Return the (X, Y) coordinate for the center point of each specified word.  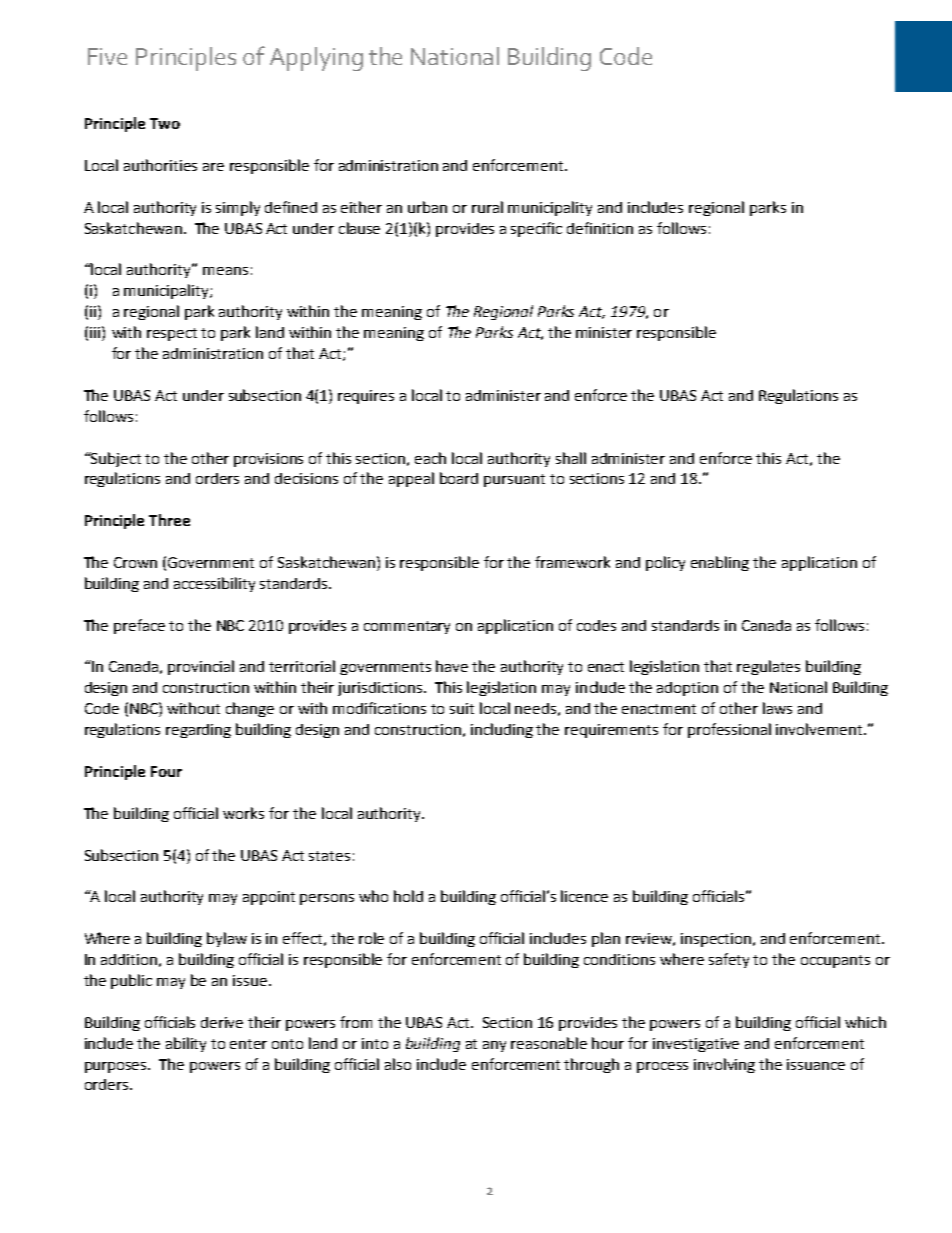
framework (572, 562)
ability (186, 1044)
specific (536, 229)
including (502, 730)
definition (600, 228)
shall (571, 458)
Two (165, 123)
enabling (720, 563)
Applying (316, 59)
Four (166, 771)
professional (729, 730)
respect (172, 334)
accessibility (214, 584)
